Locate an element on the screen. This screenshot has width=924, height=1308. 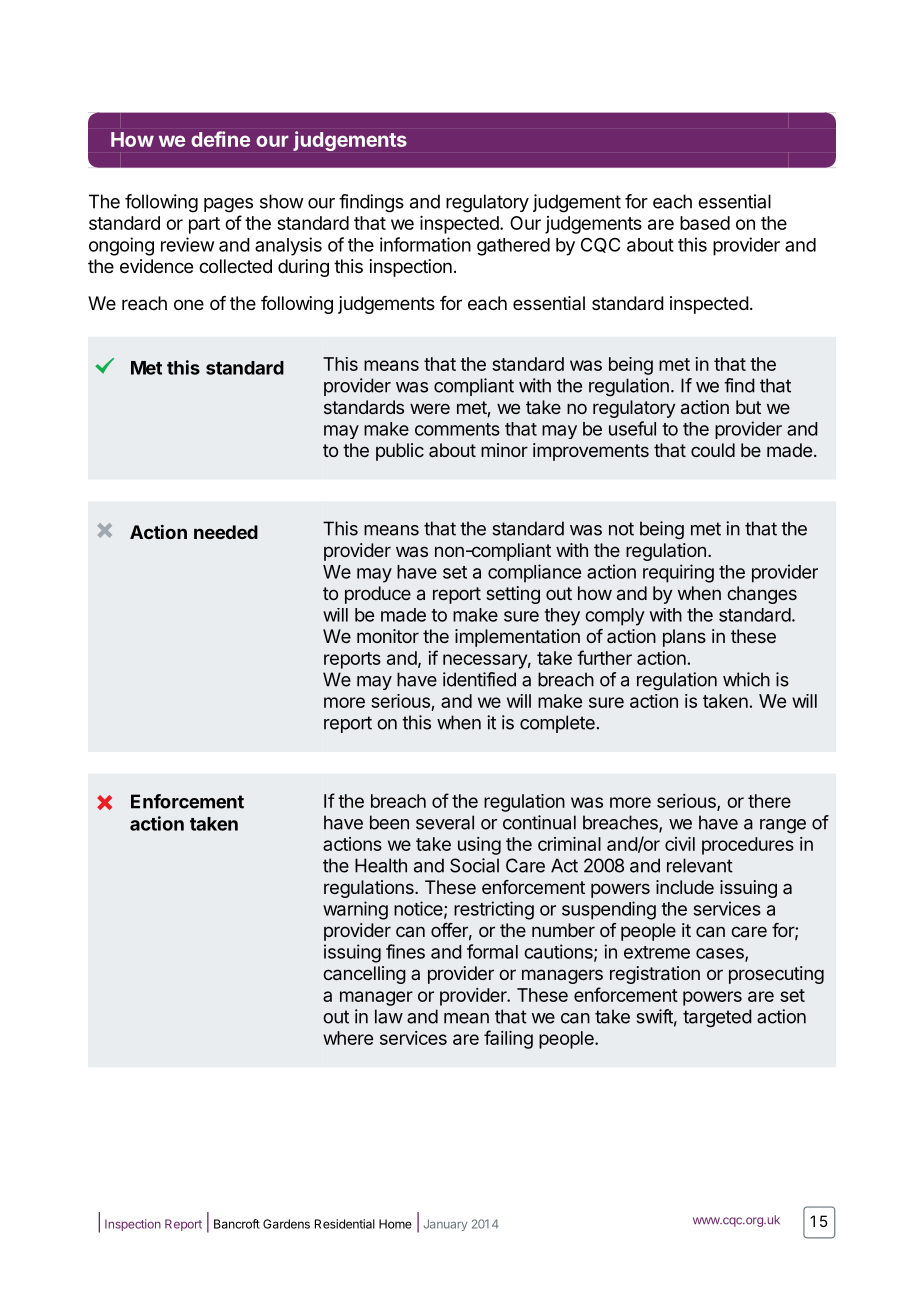
Bancroft is located at coordinates (237, 1224).
